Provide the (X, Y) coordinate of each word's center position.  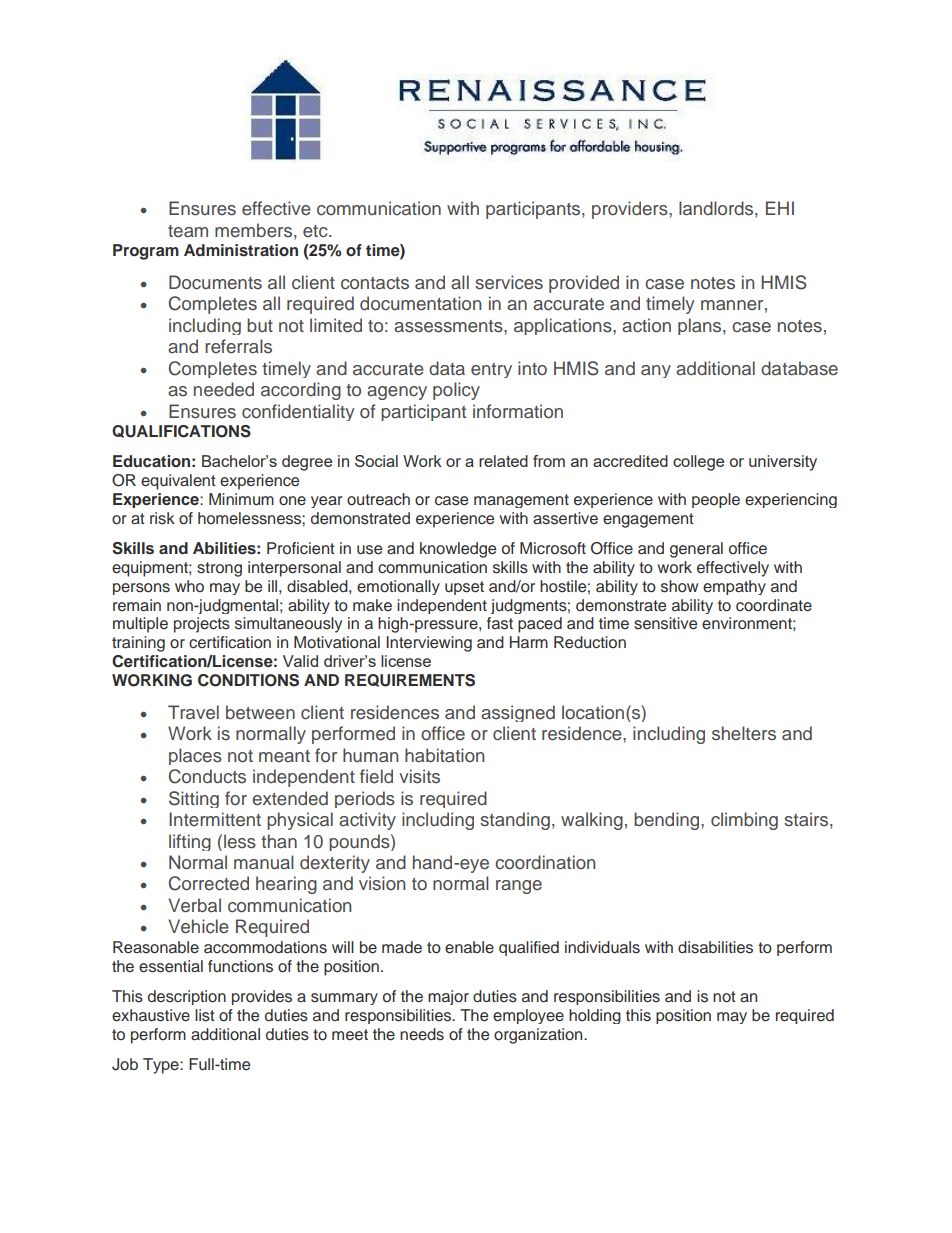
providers (631, 210)
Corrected (209, 883)
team (188, 231)
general (696, 550)
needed (224, 389)
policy (456, 391)
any (656, 371)
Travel (193, 712)
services (509, 282)
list (205, 1015)
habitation (444, 755)
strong (219, 569)
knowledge (458, 550)
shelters (744, 733)
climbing (744, 821)
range (519, 887)
